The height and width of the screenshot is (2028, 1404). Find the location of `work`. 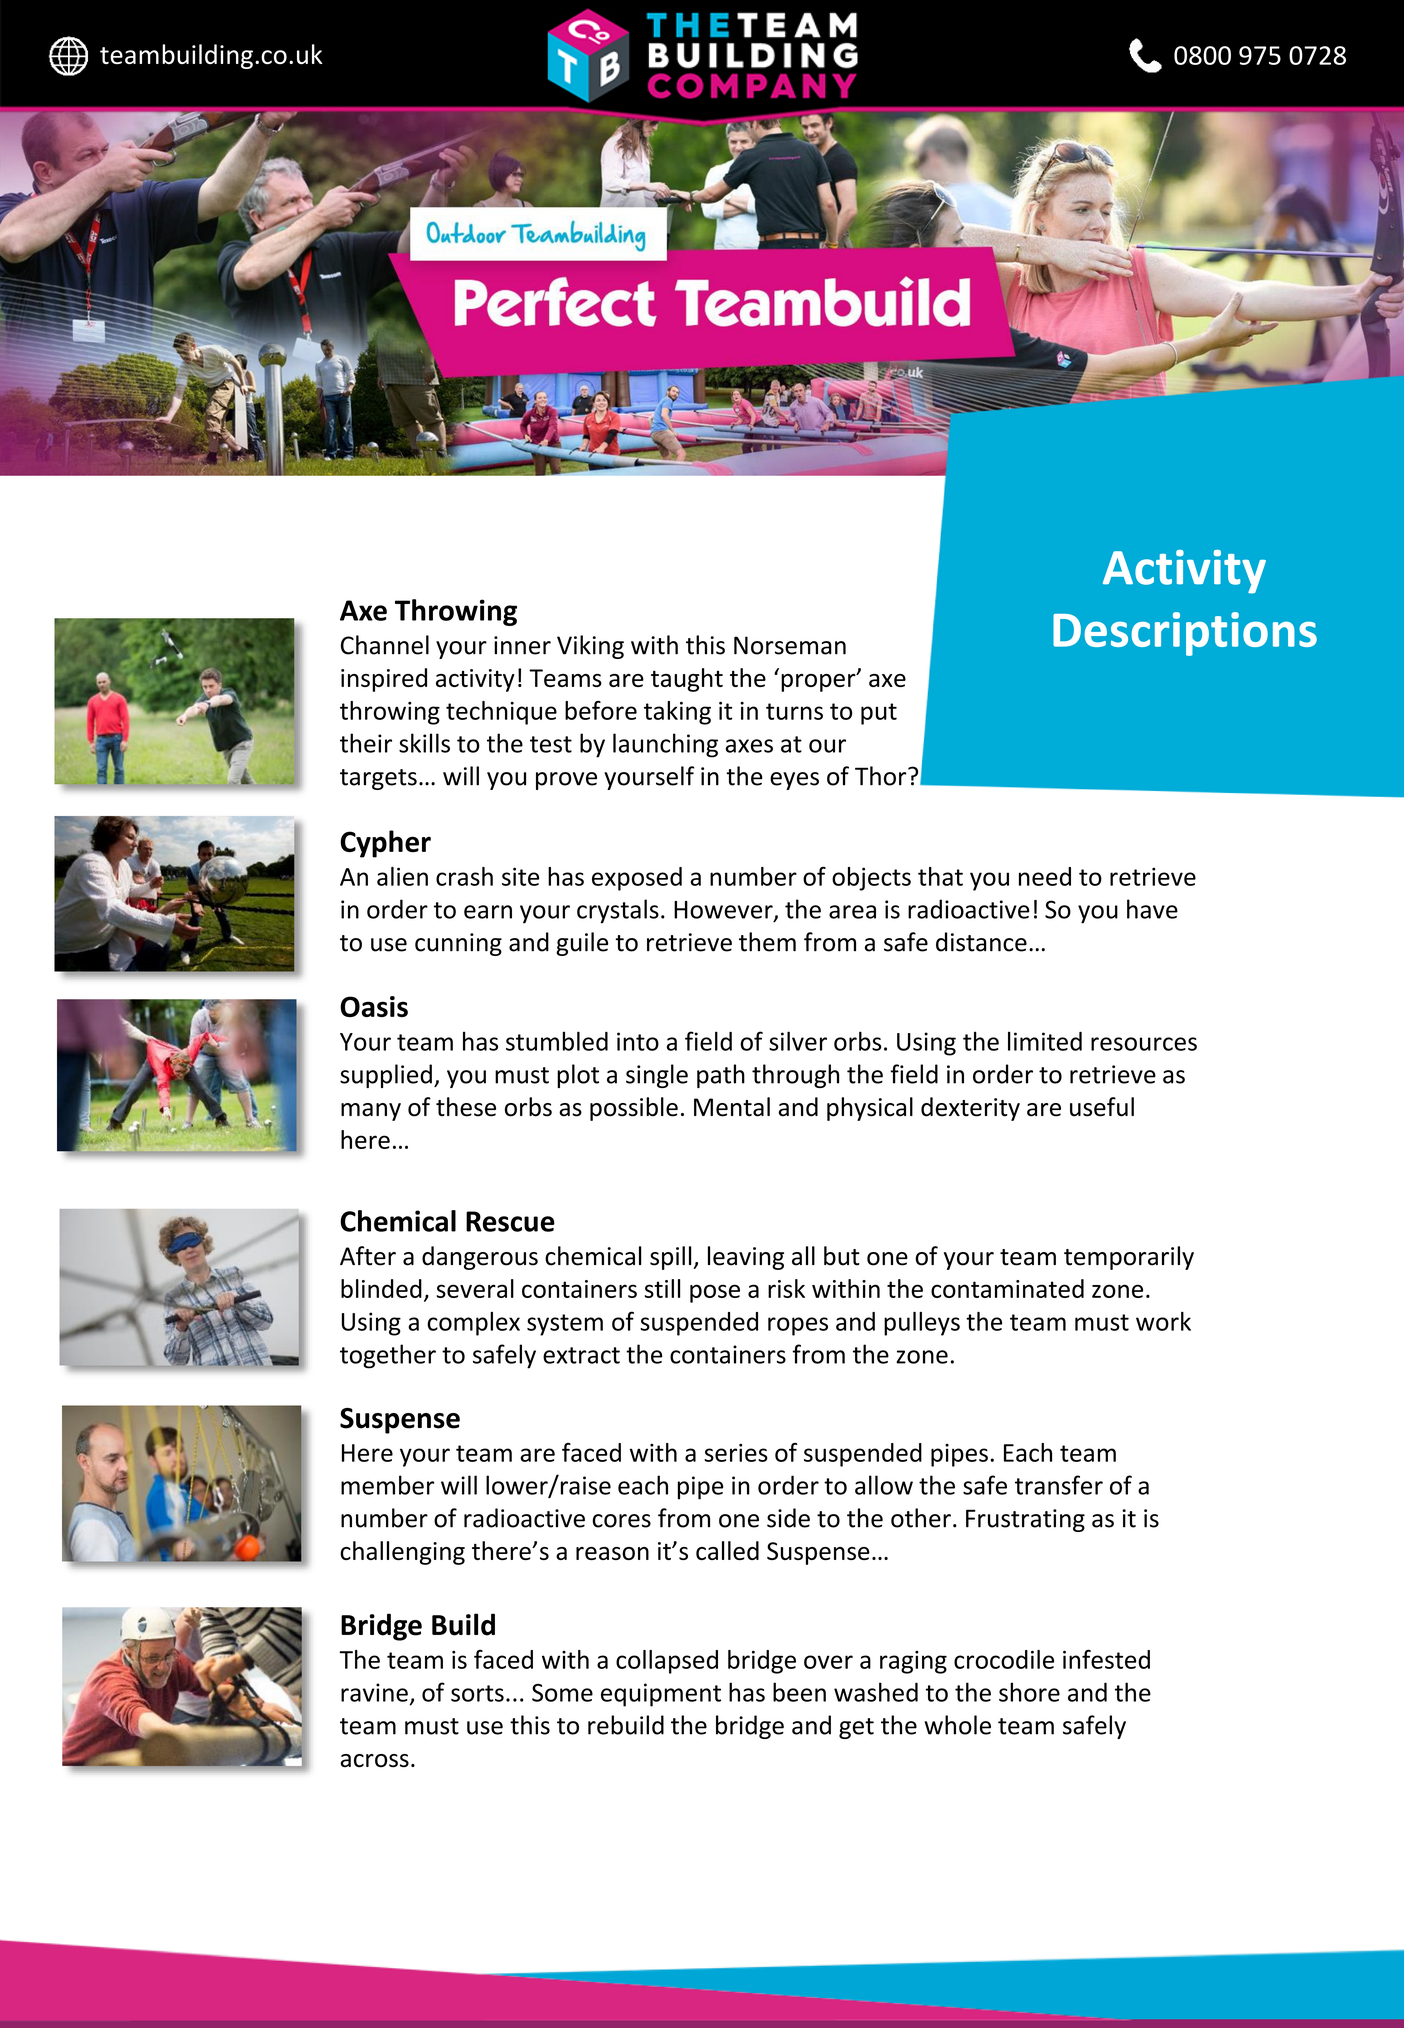

work is located at coordinates (1163, 1321).
